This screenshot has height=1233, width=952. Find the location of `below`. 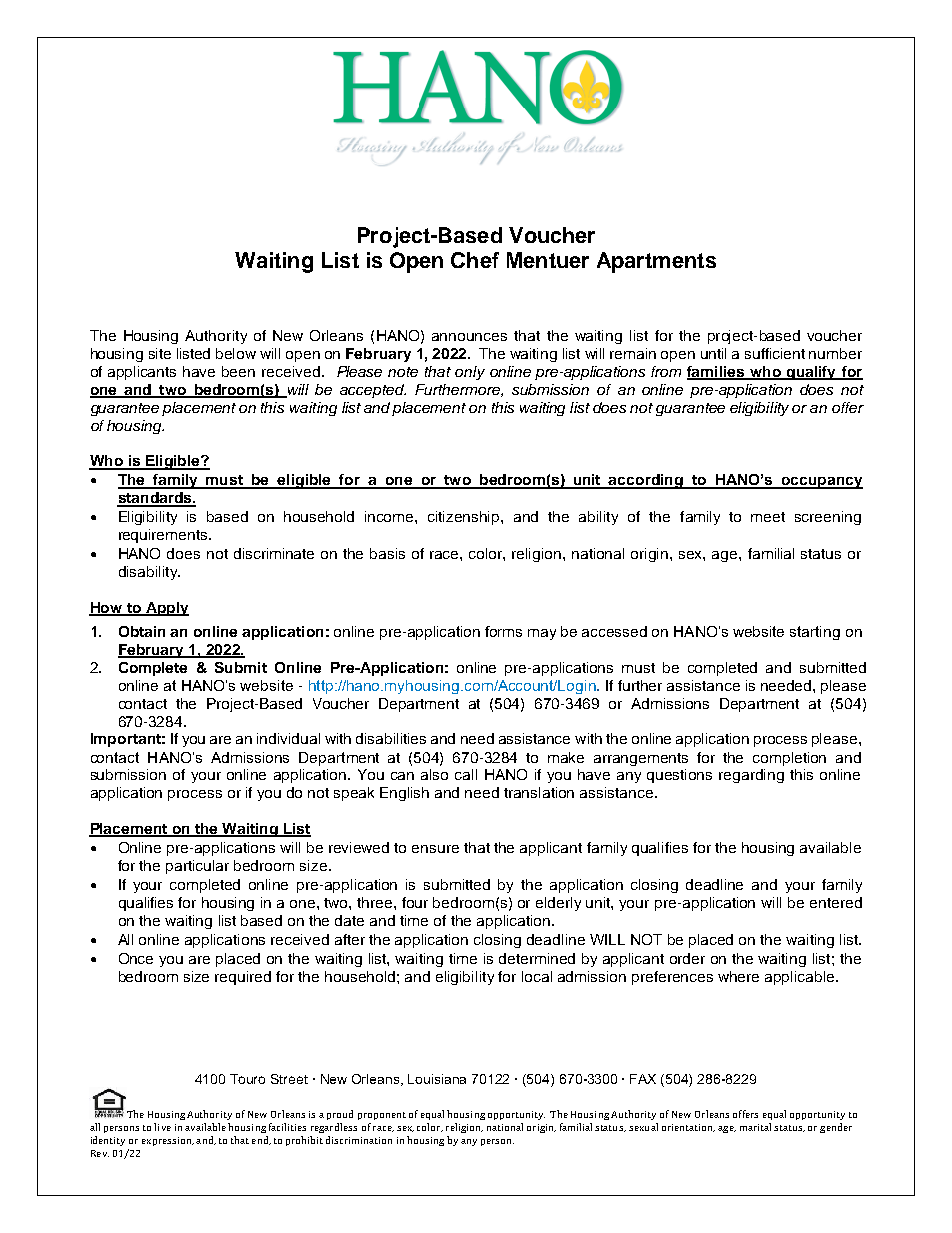

below is located at coordinates (236, 353).
